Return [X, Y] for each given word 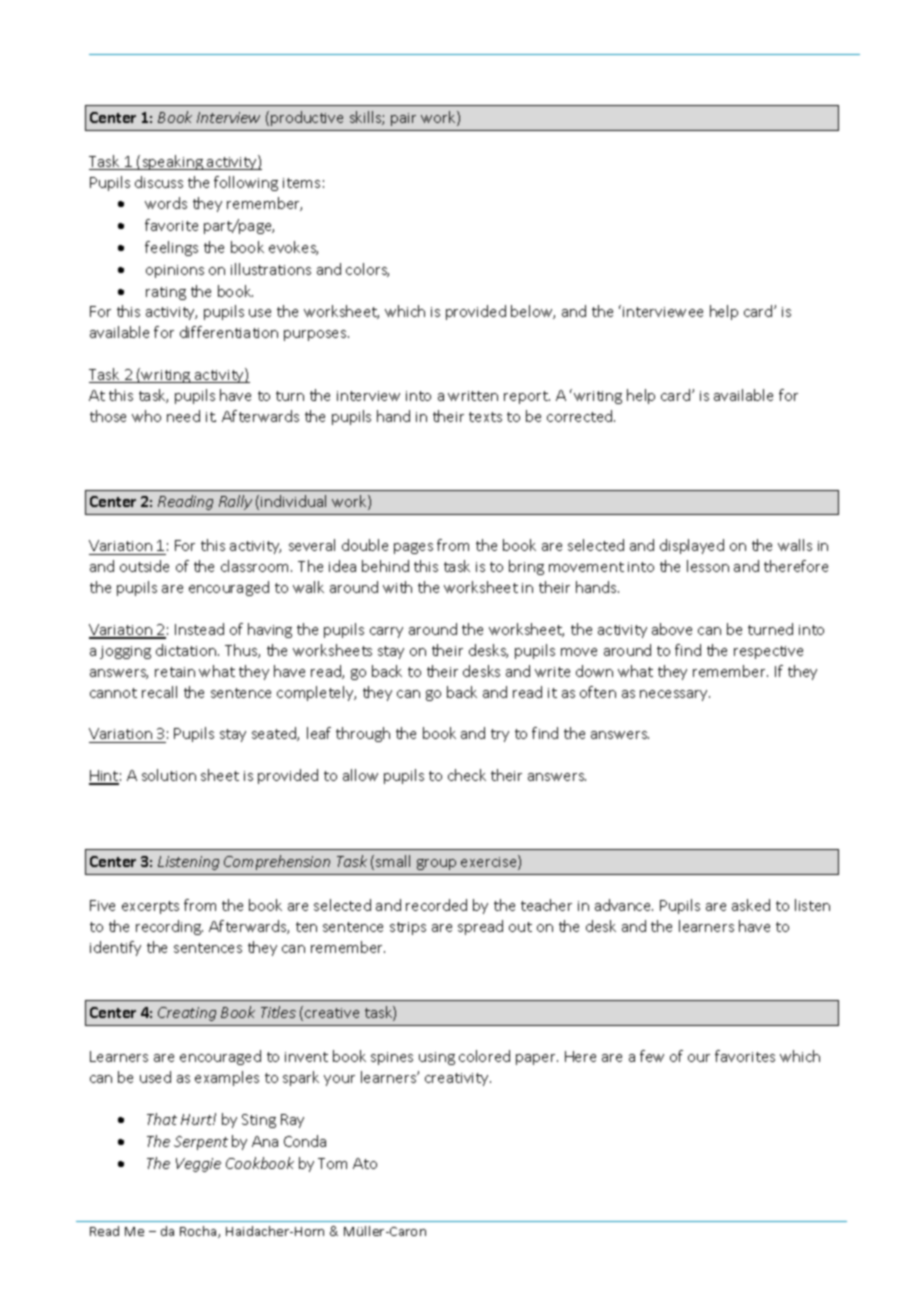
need [183, 416]
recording [169, 927]
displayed [692, 546]
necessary [675, 695]
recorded [436, 905]
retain [175, 672]
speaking [172, 162]
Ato [365, 1163]
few [652, 1056]
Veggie [198, 1165]
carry [386, 632]
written [473, 396]
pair [403, 119]
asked [751, 905]
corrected [581, 416]
